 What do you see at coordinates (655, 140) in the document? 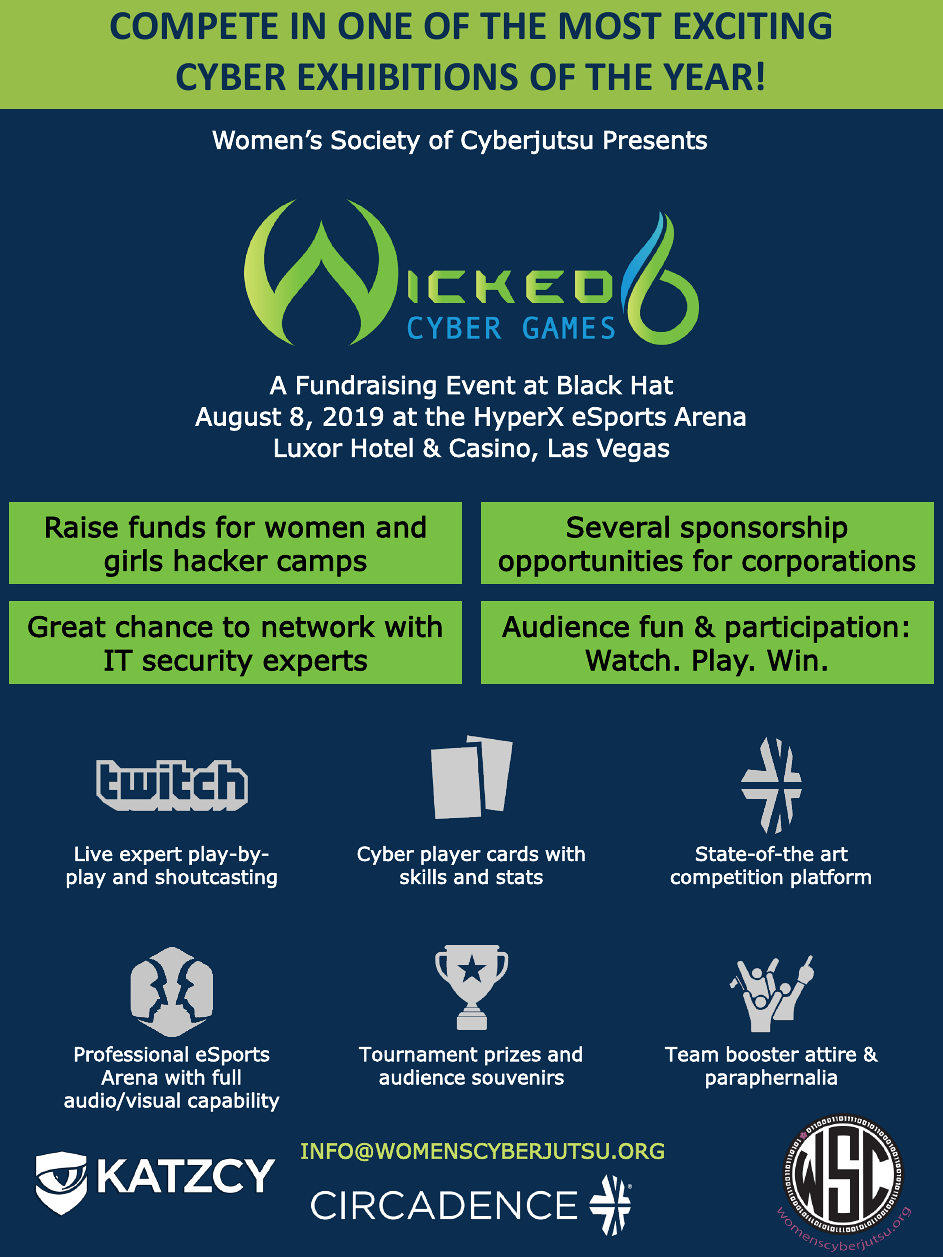
I see `Presents` at bounding box center [655, 140].
